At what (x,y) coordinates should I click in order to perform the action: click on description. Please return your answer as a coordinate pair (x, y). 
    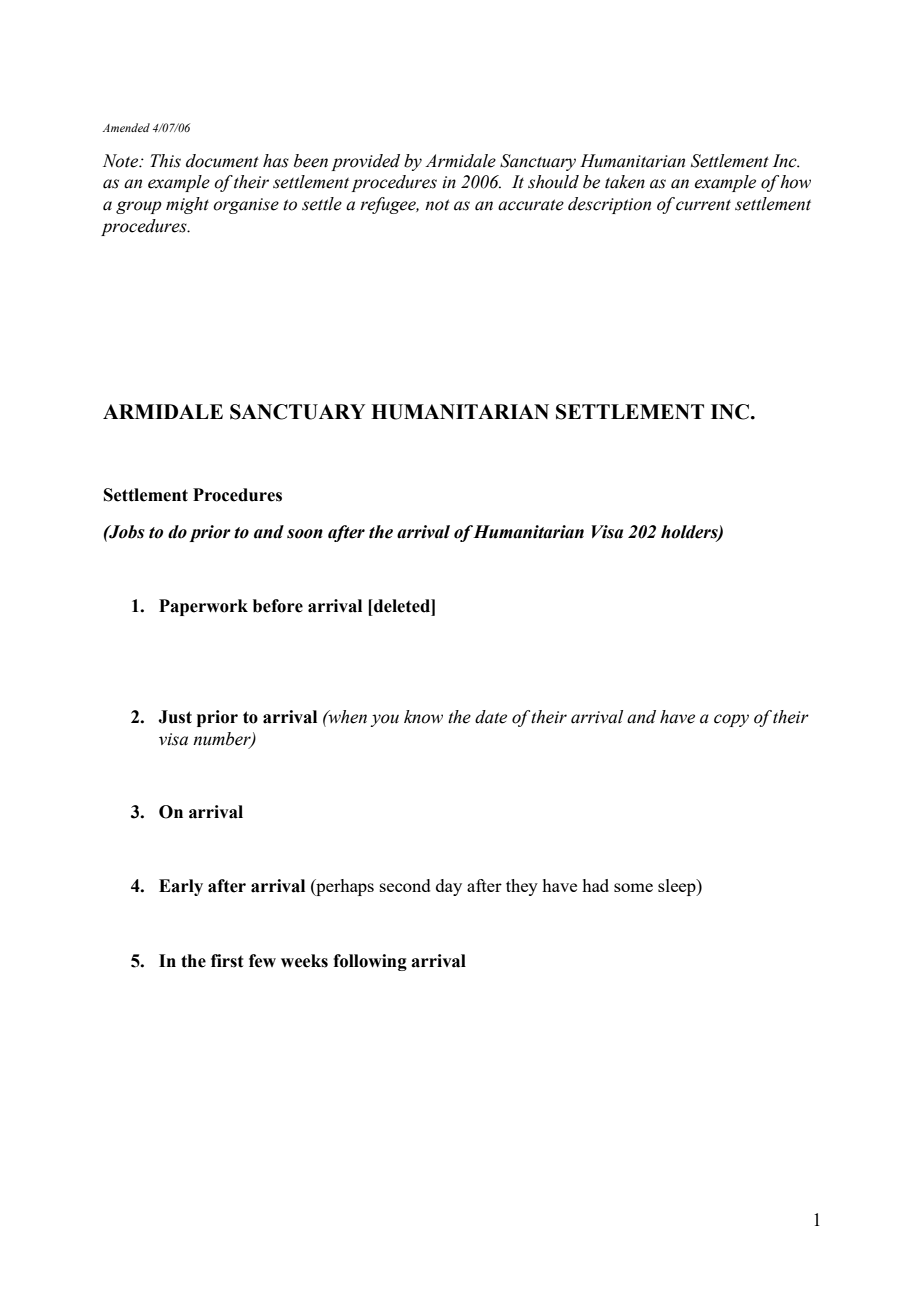
    Looking at the image, I should click on (609, 205).
